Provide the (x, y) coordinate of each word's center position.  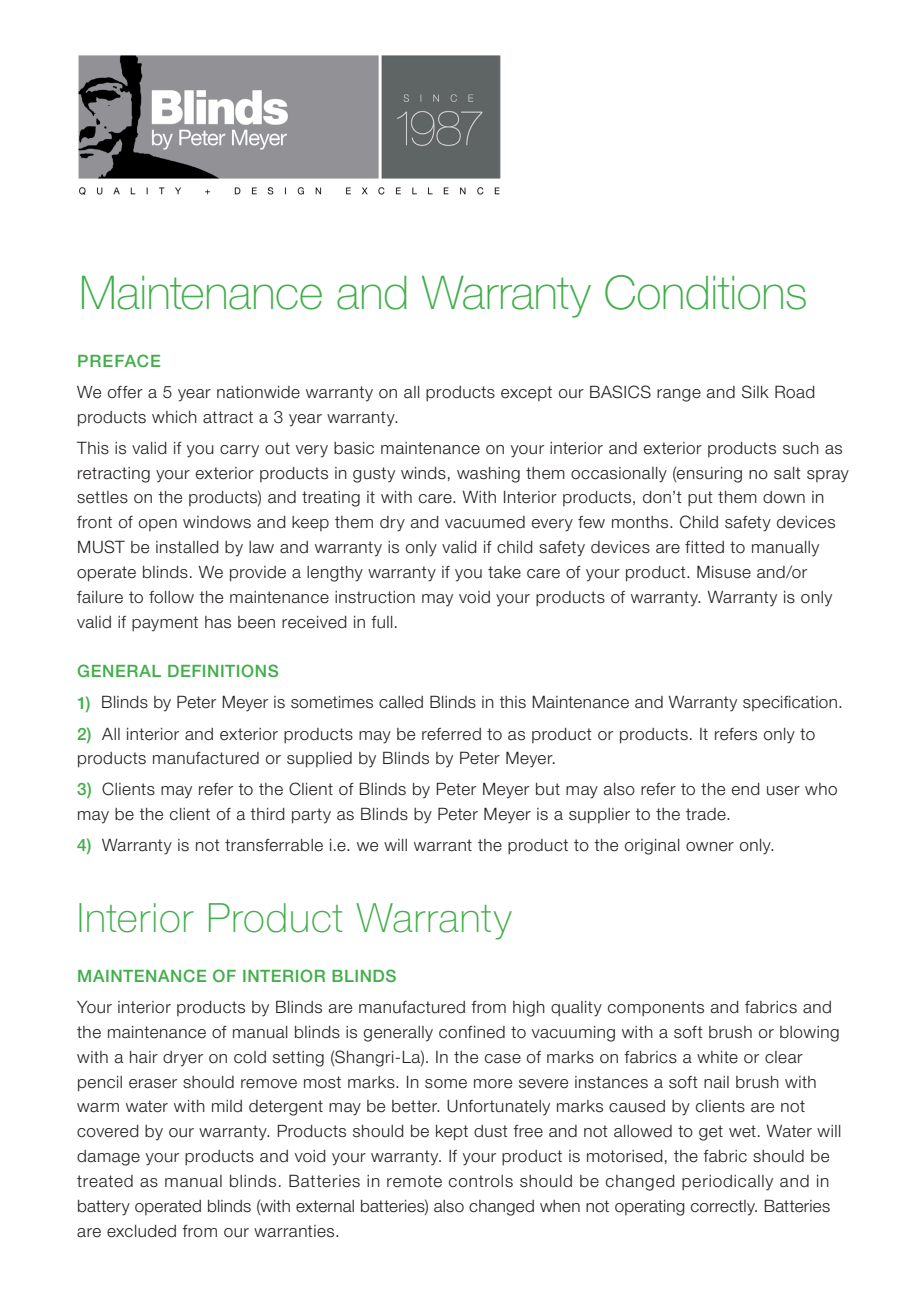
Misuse (724, 572)
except (526, 393)
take (504, 572)
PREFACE (119, 360)
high (529, 1009)
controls (481, 1181)
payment (165, 624)
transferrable (274, 845)
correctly (724, 1208)
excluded (141, 1231)
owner (710, 847)
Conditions (705, 292)
